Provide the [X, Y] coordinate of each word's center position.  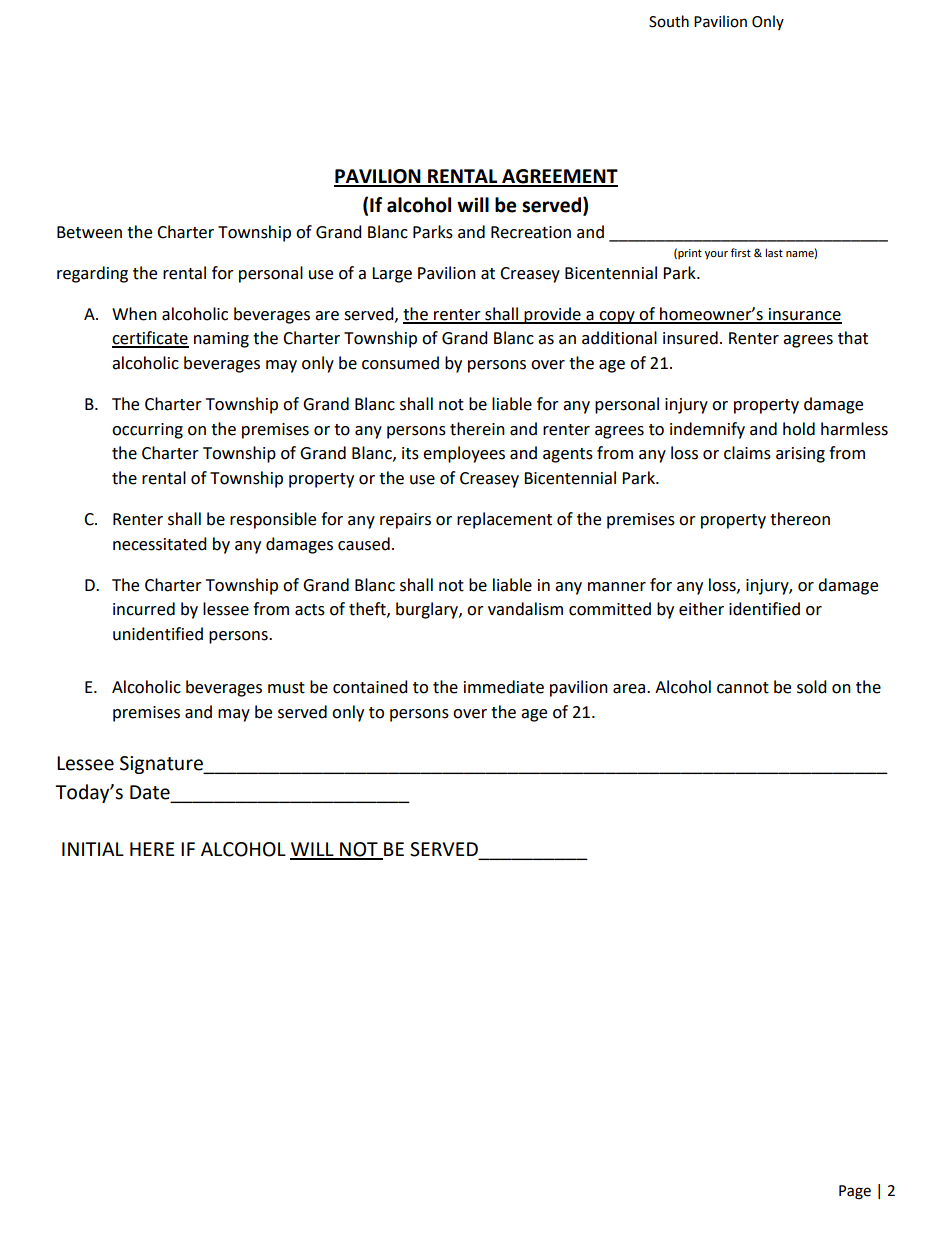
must [286, 688]
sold [812, 687]
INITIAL [93, 849]
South [669, 21]
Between [89, 232]
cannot [743, 688]
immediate [504, 687]
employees [464, 454]
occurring [147, 431]
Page [855, 1192]
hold [799, 429]
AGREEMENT [559, 177]
